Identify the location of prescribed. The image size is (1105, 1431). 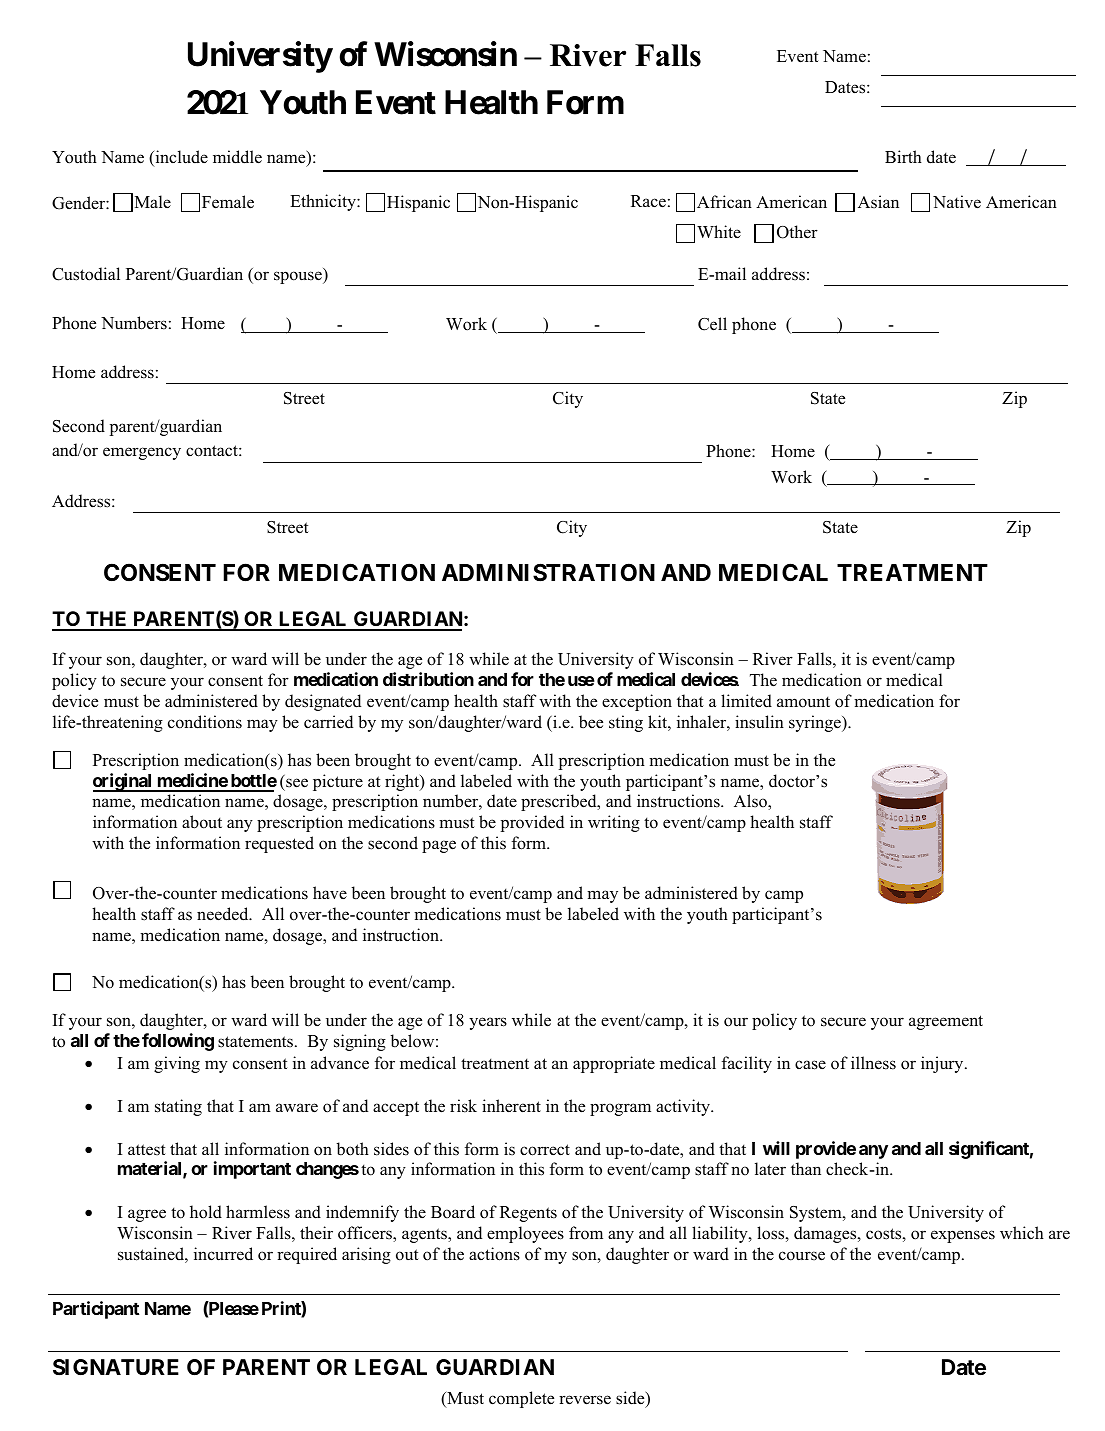
(560, 802).
